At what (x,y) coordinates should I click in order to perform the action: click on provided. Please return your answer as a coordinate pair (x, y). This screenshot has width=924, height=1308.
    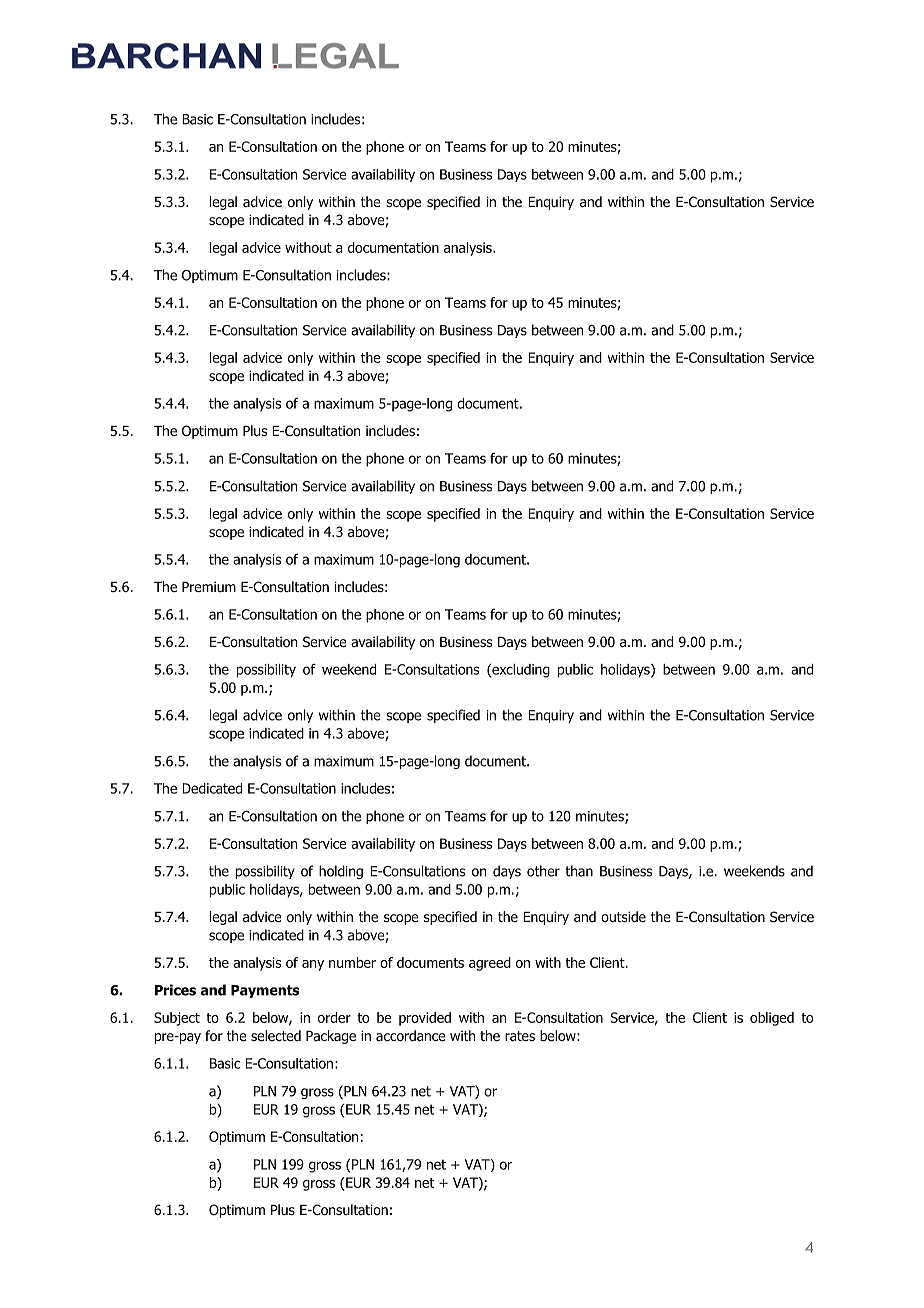
    Looking at the image, I should click on (425, 1019).
